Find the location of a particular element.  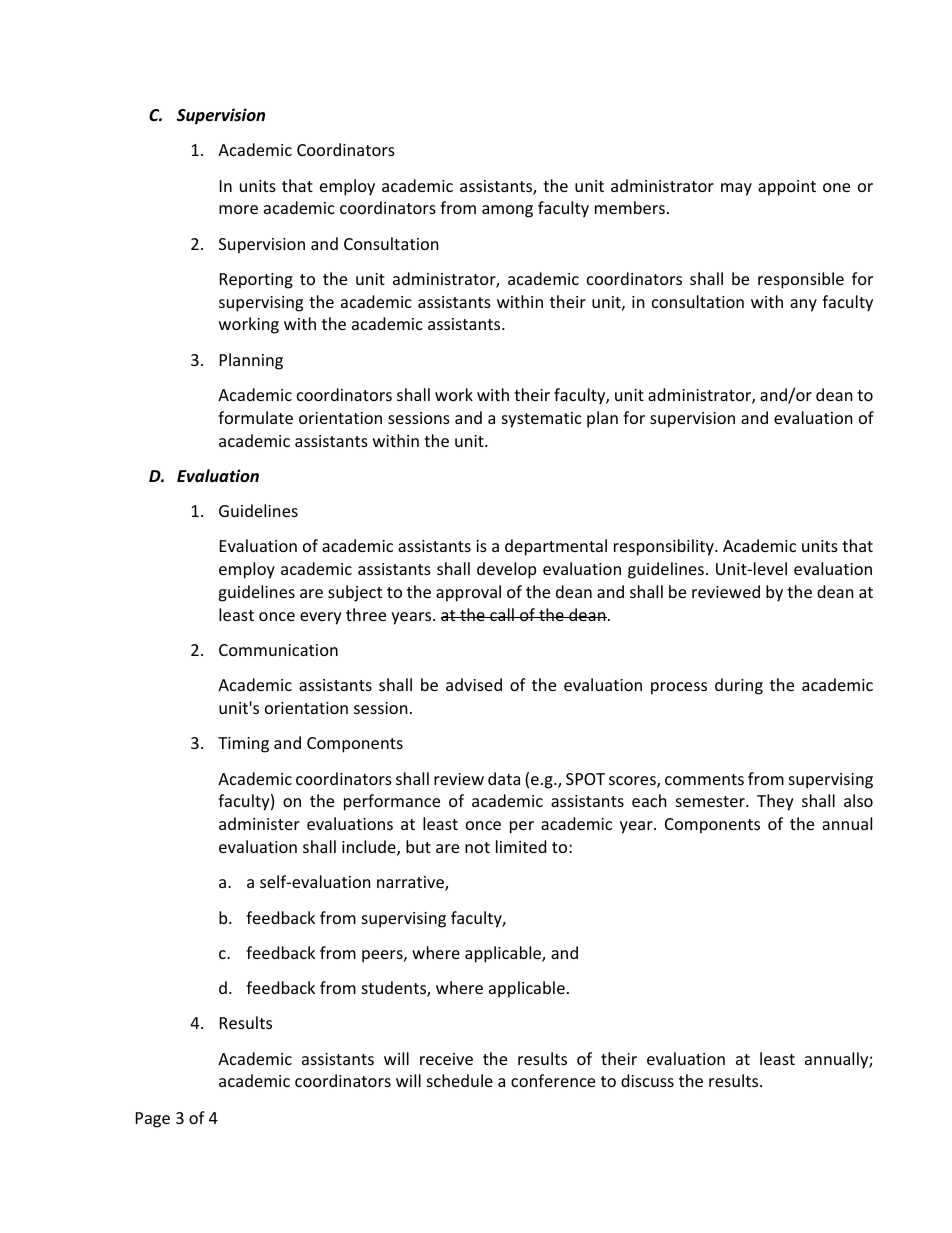

among is located at coordinates (507, 211).
